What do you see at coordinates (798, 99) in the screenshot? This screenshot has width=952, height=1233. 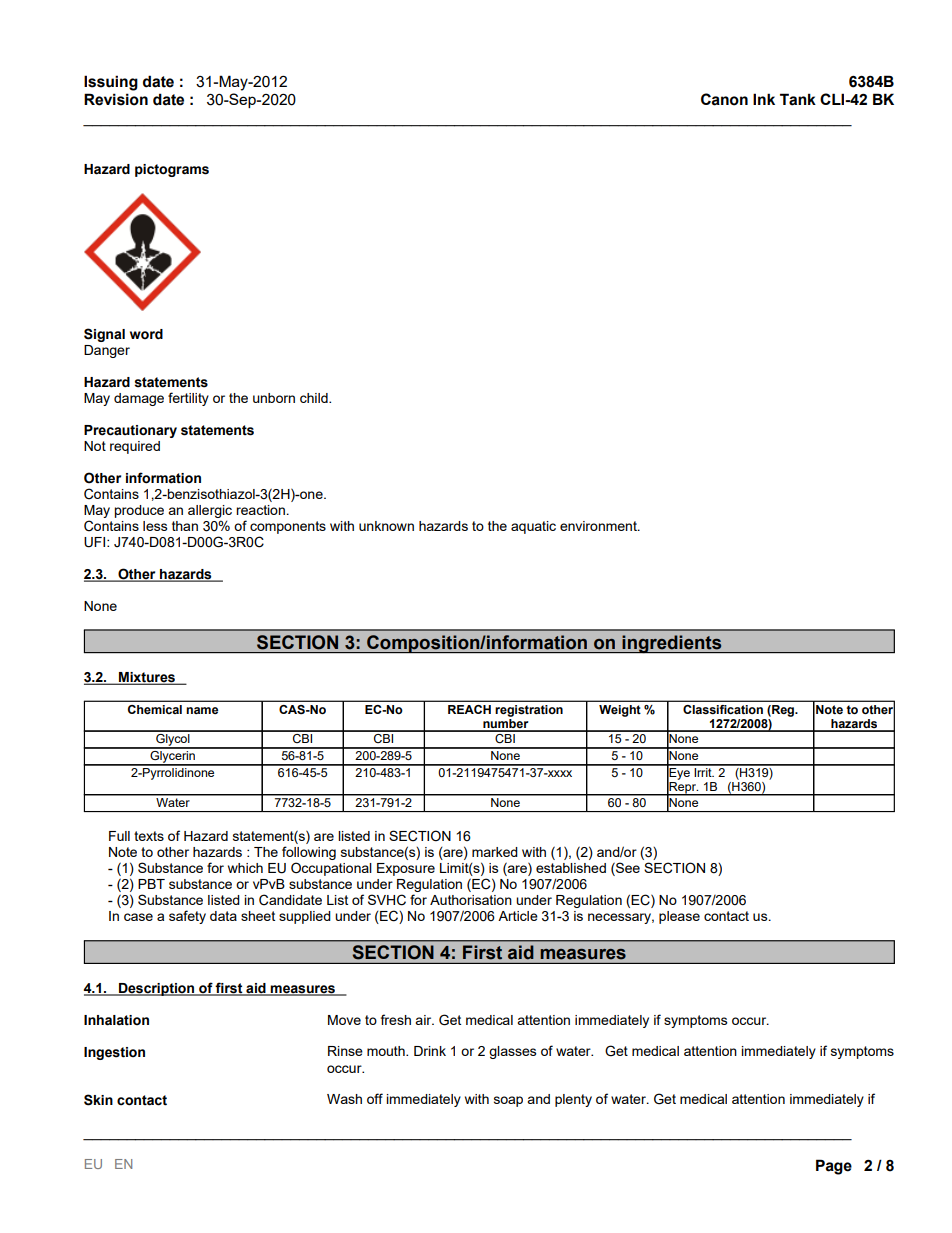 I see `Tank` at bounding box center [798, 99].
